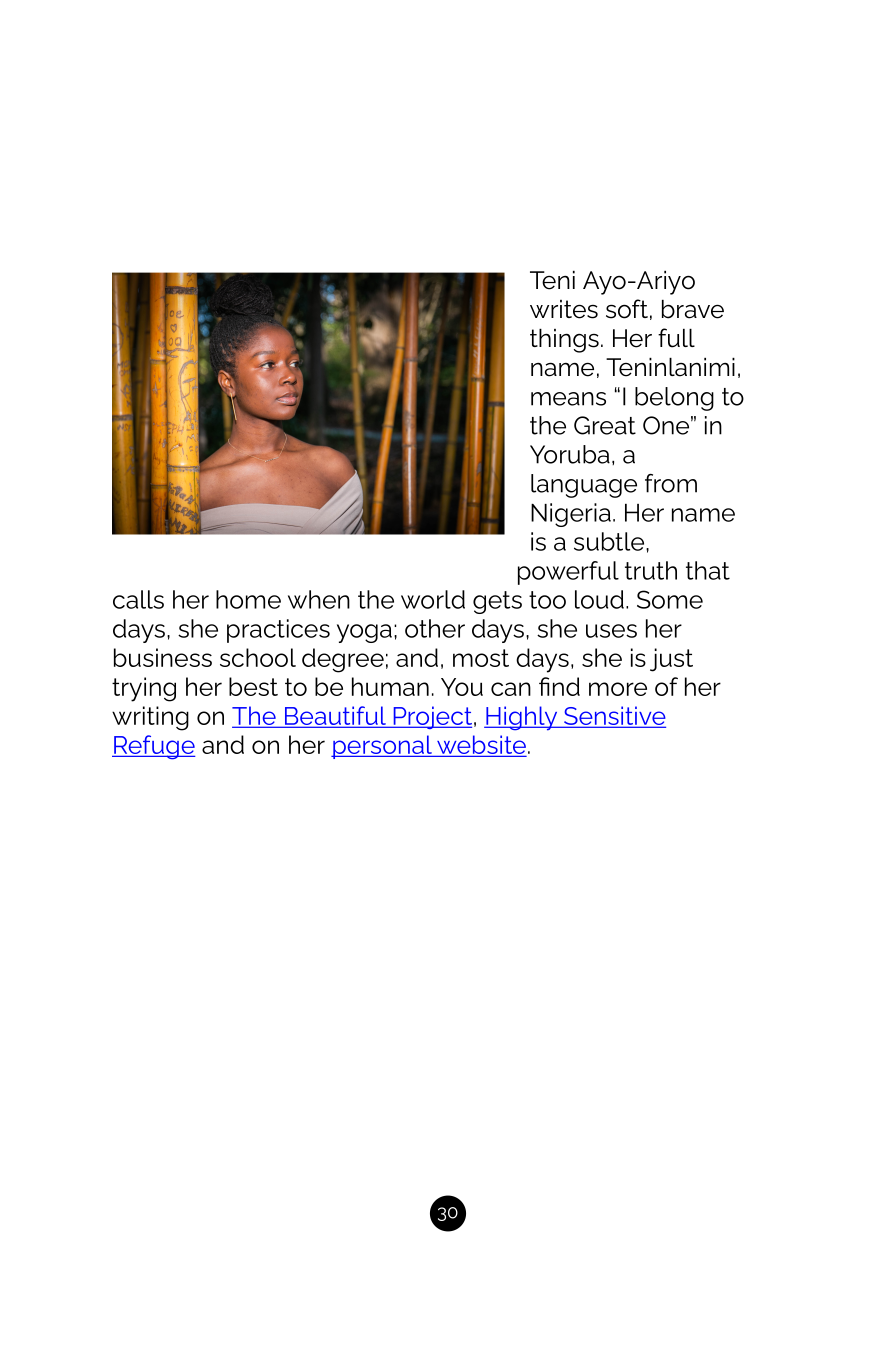 This page has height=1345, width=896. What do you see at coordinates (138, 599) in the page?
I see `calls` at bounding box center [138, 599].
